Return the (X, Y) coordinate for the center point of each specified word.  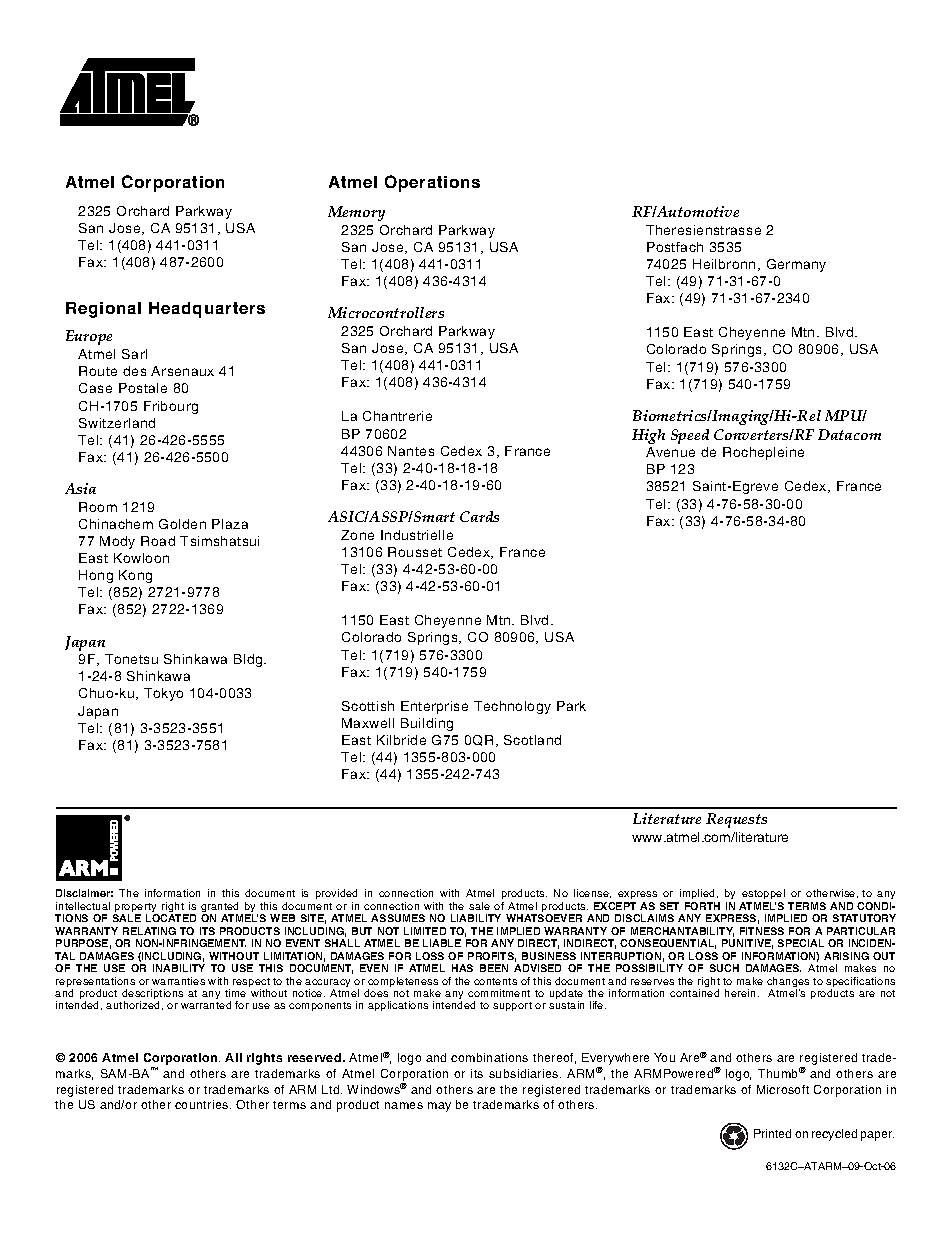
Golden (182, 524)
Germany (796, 265)
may (439, 1107)
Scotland (532, 740)
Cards (479, 516)
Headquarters (207, 310)
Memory (356, 213)
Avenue (670, 452)
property (136, 909)
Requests (736, 820)
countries (203, 1104)
